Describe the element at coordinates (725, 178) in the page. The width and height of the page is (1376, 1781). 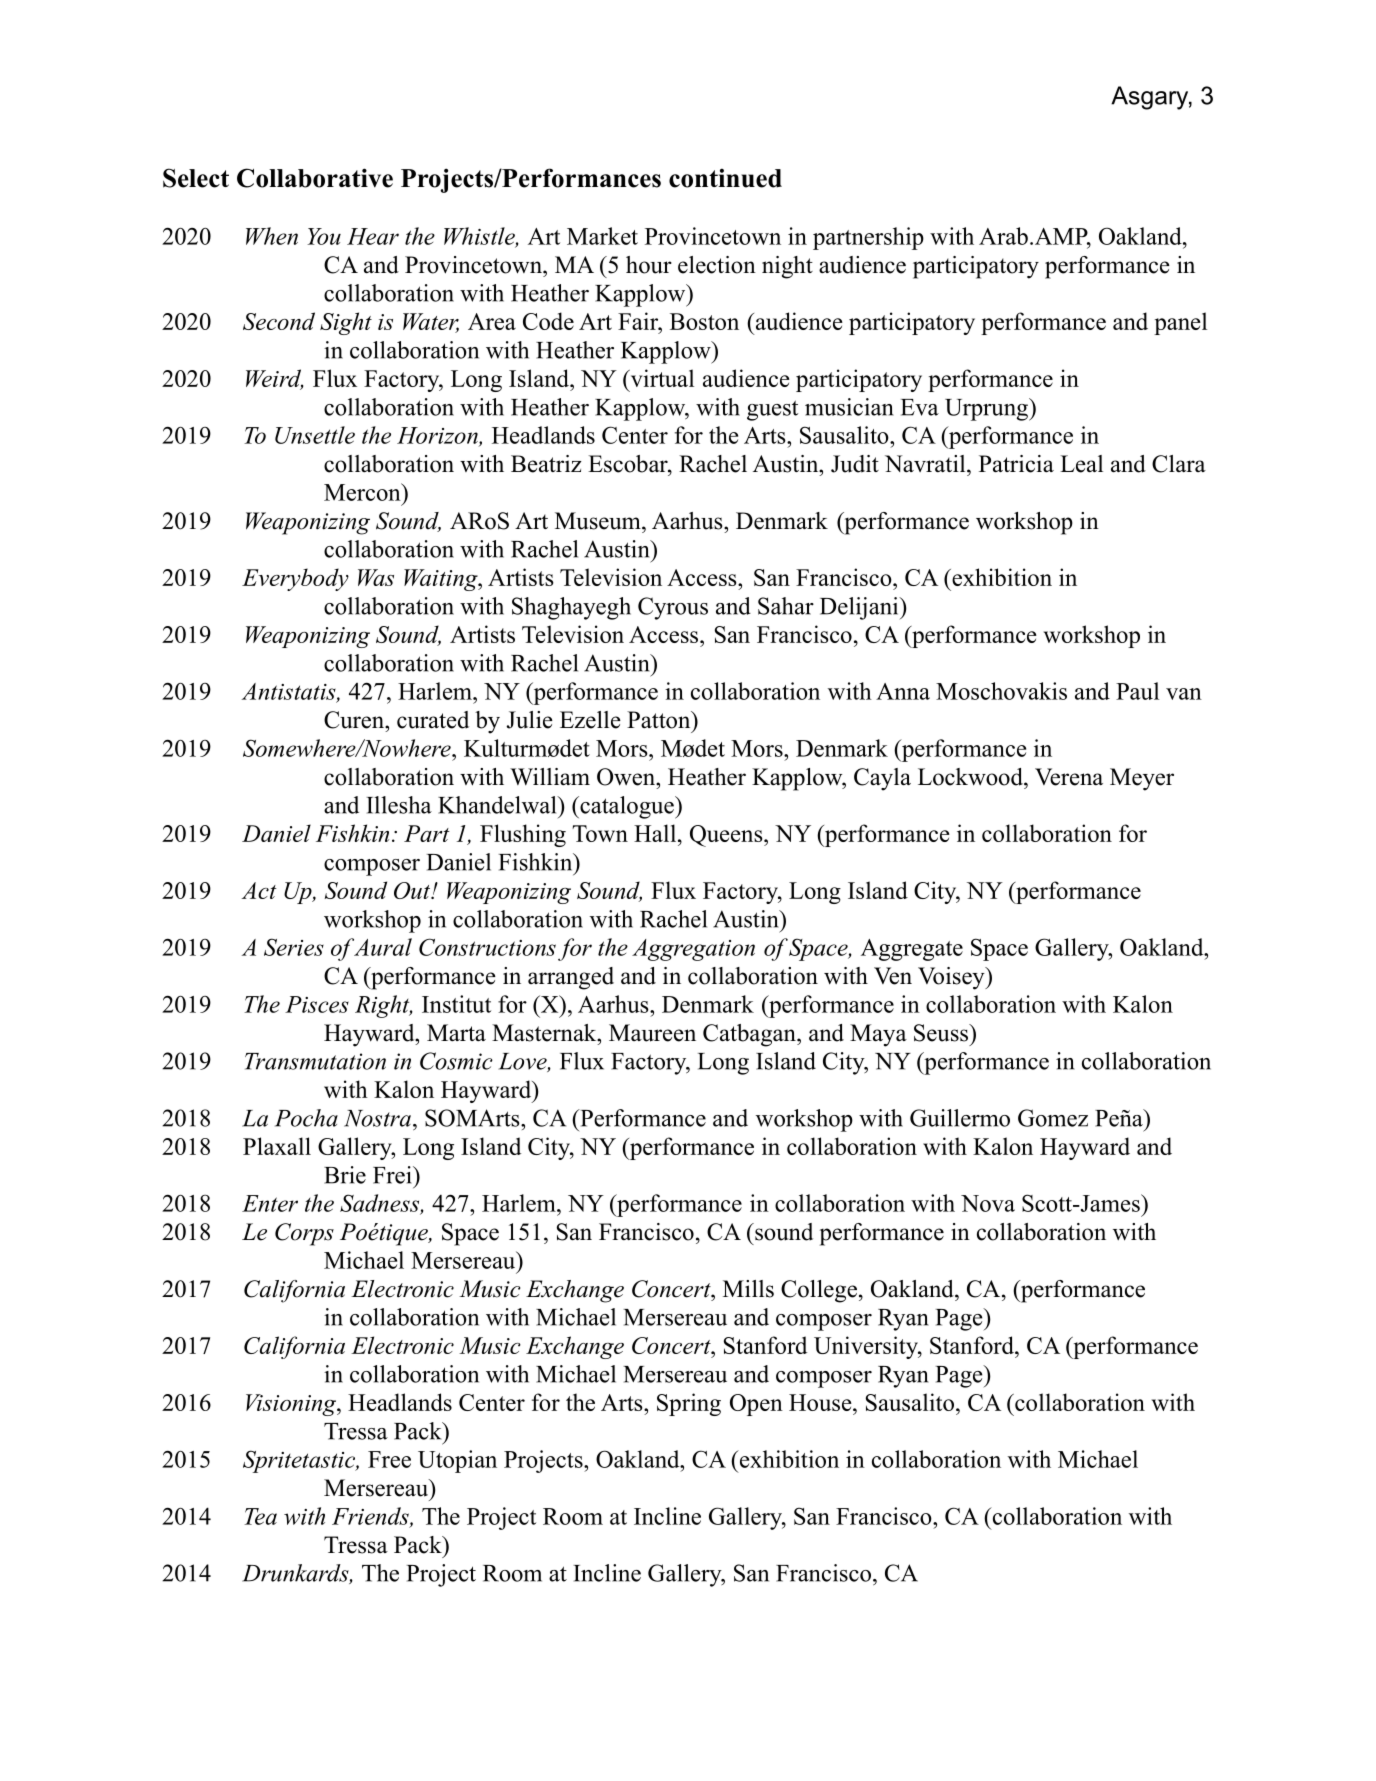
I see `continued` at that location.
